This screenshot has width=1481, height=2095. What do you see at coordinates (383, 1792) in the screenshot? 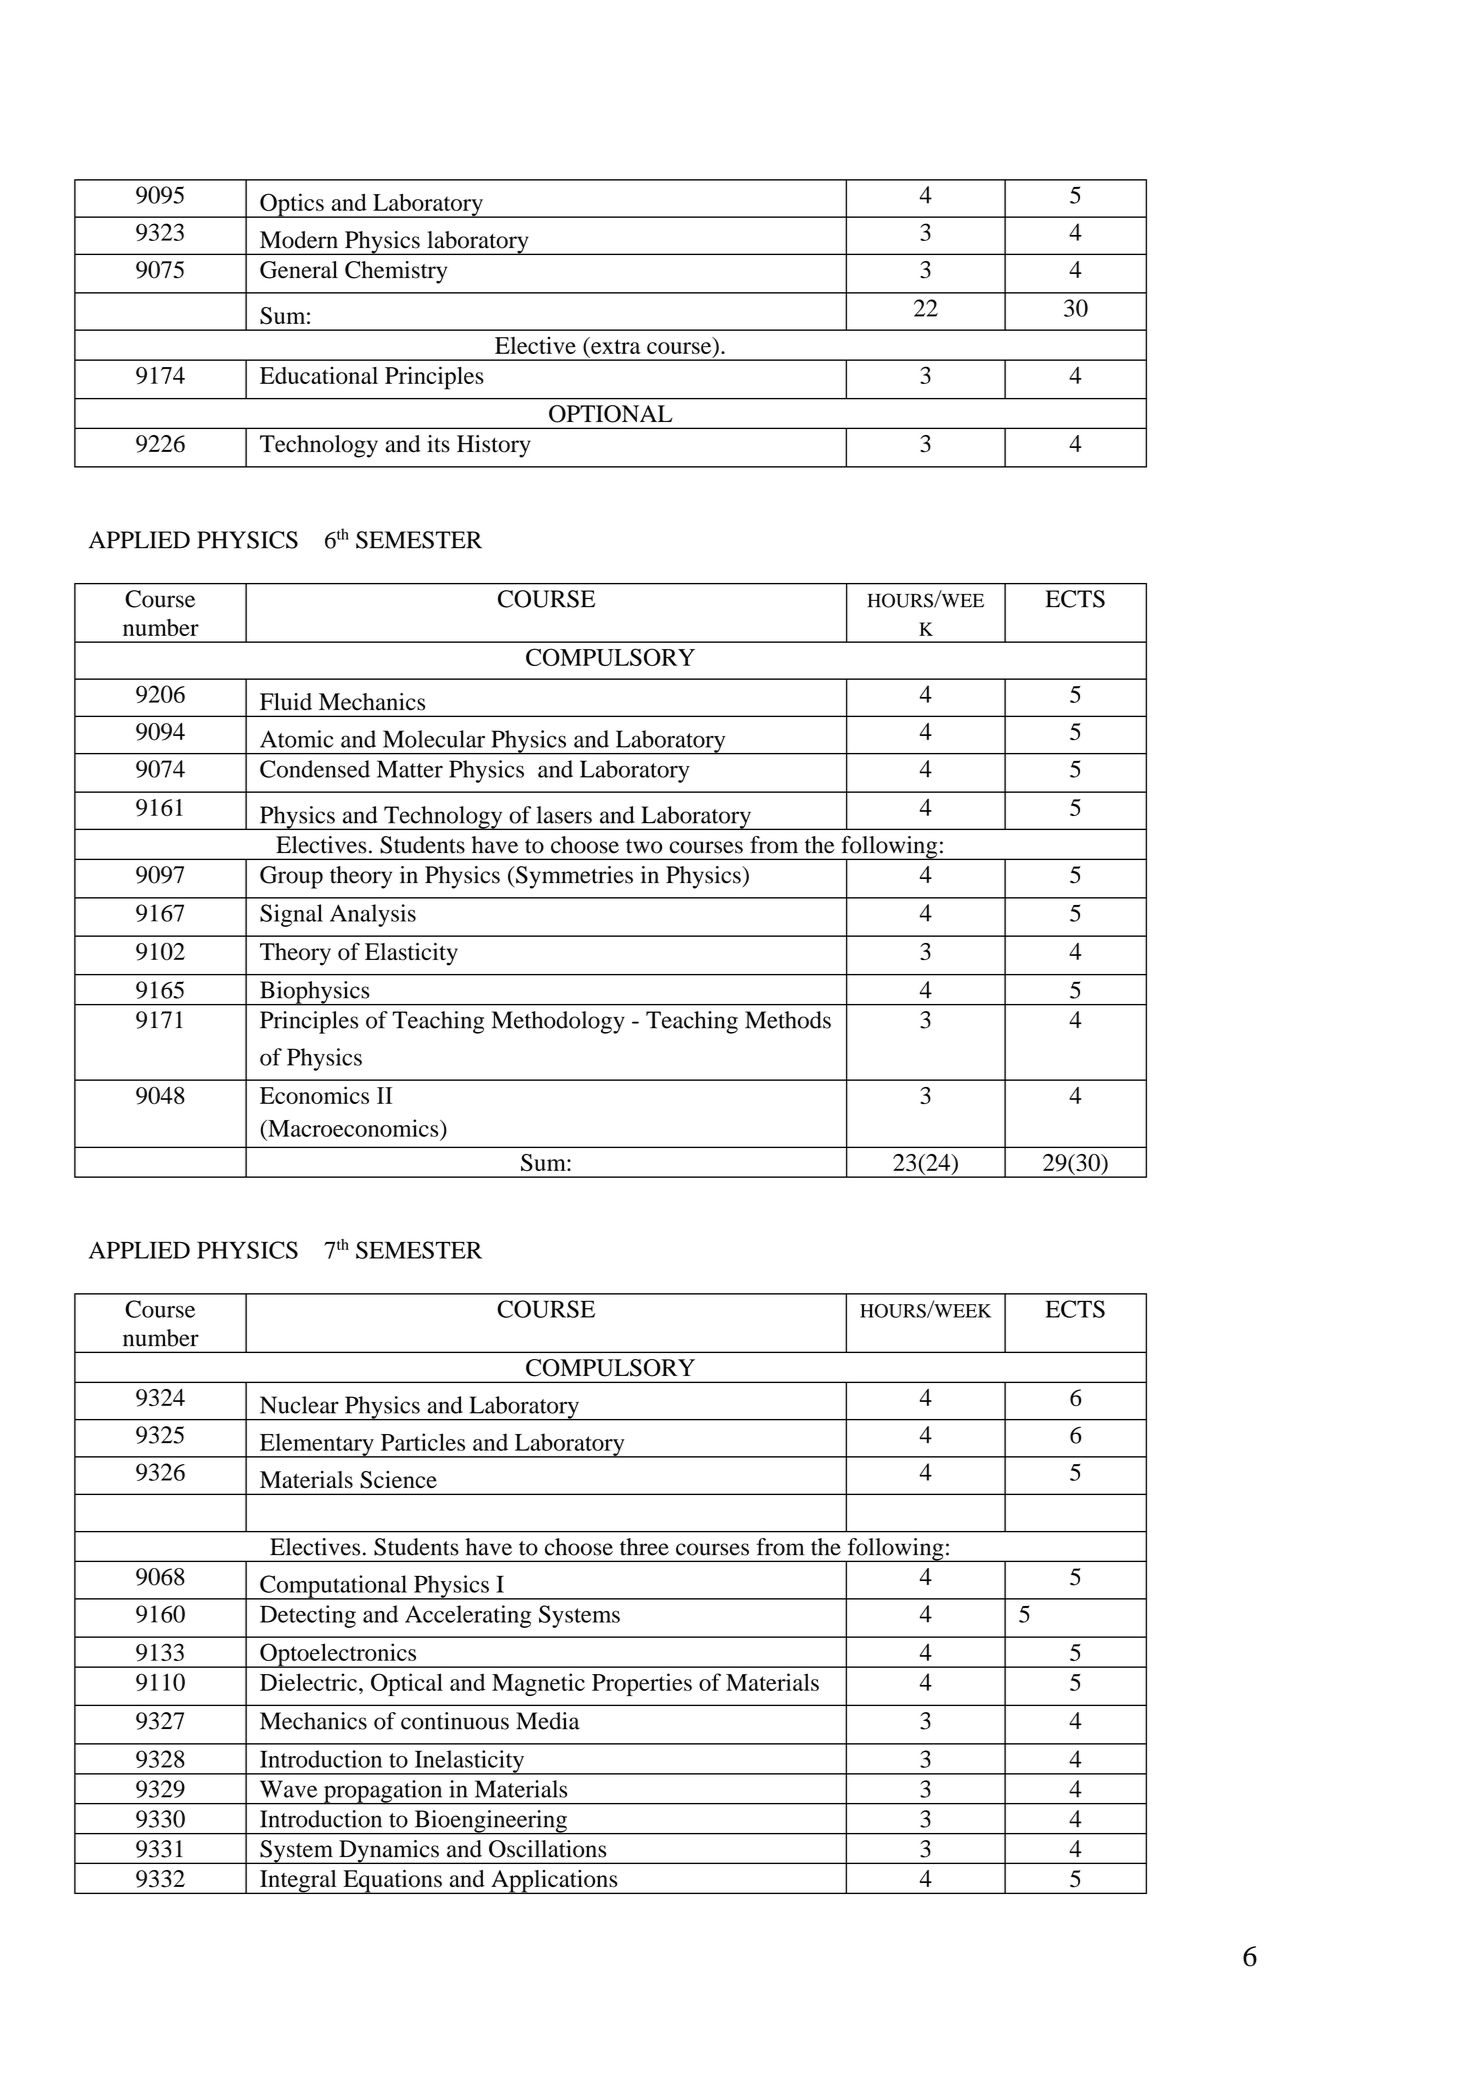
I see `propagation` at bounding box center [383, 1792].
